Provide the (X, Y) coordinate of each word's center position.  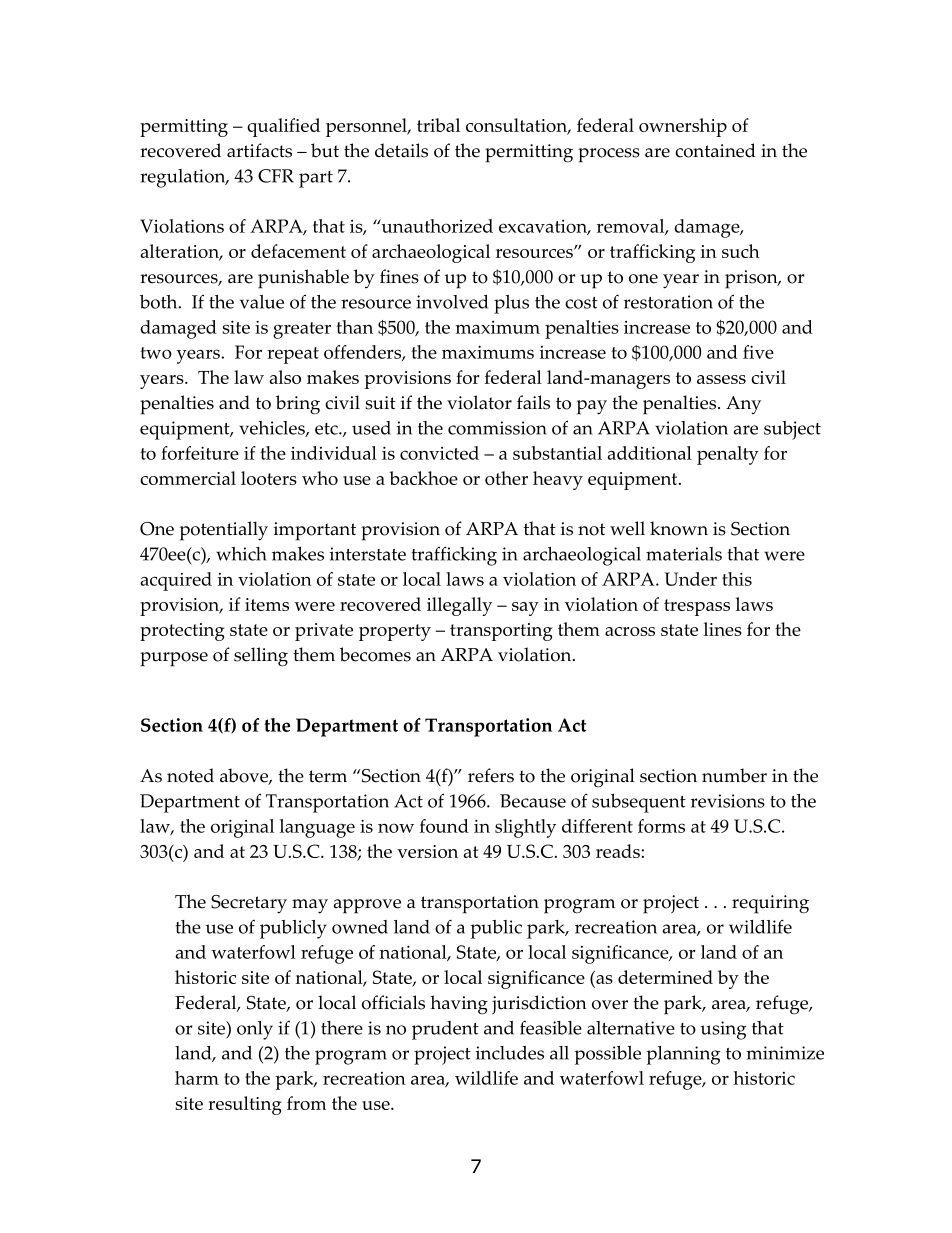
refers (491, 775)
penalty (728, 455)
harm (197, 1078)
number (734, 775)
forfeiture (200, 453)
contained (715, 150)
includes (509, 1053)
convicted (439, 453)
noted (190, 775)
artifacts (259, 150)
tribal (438, 125)
